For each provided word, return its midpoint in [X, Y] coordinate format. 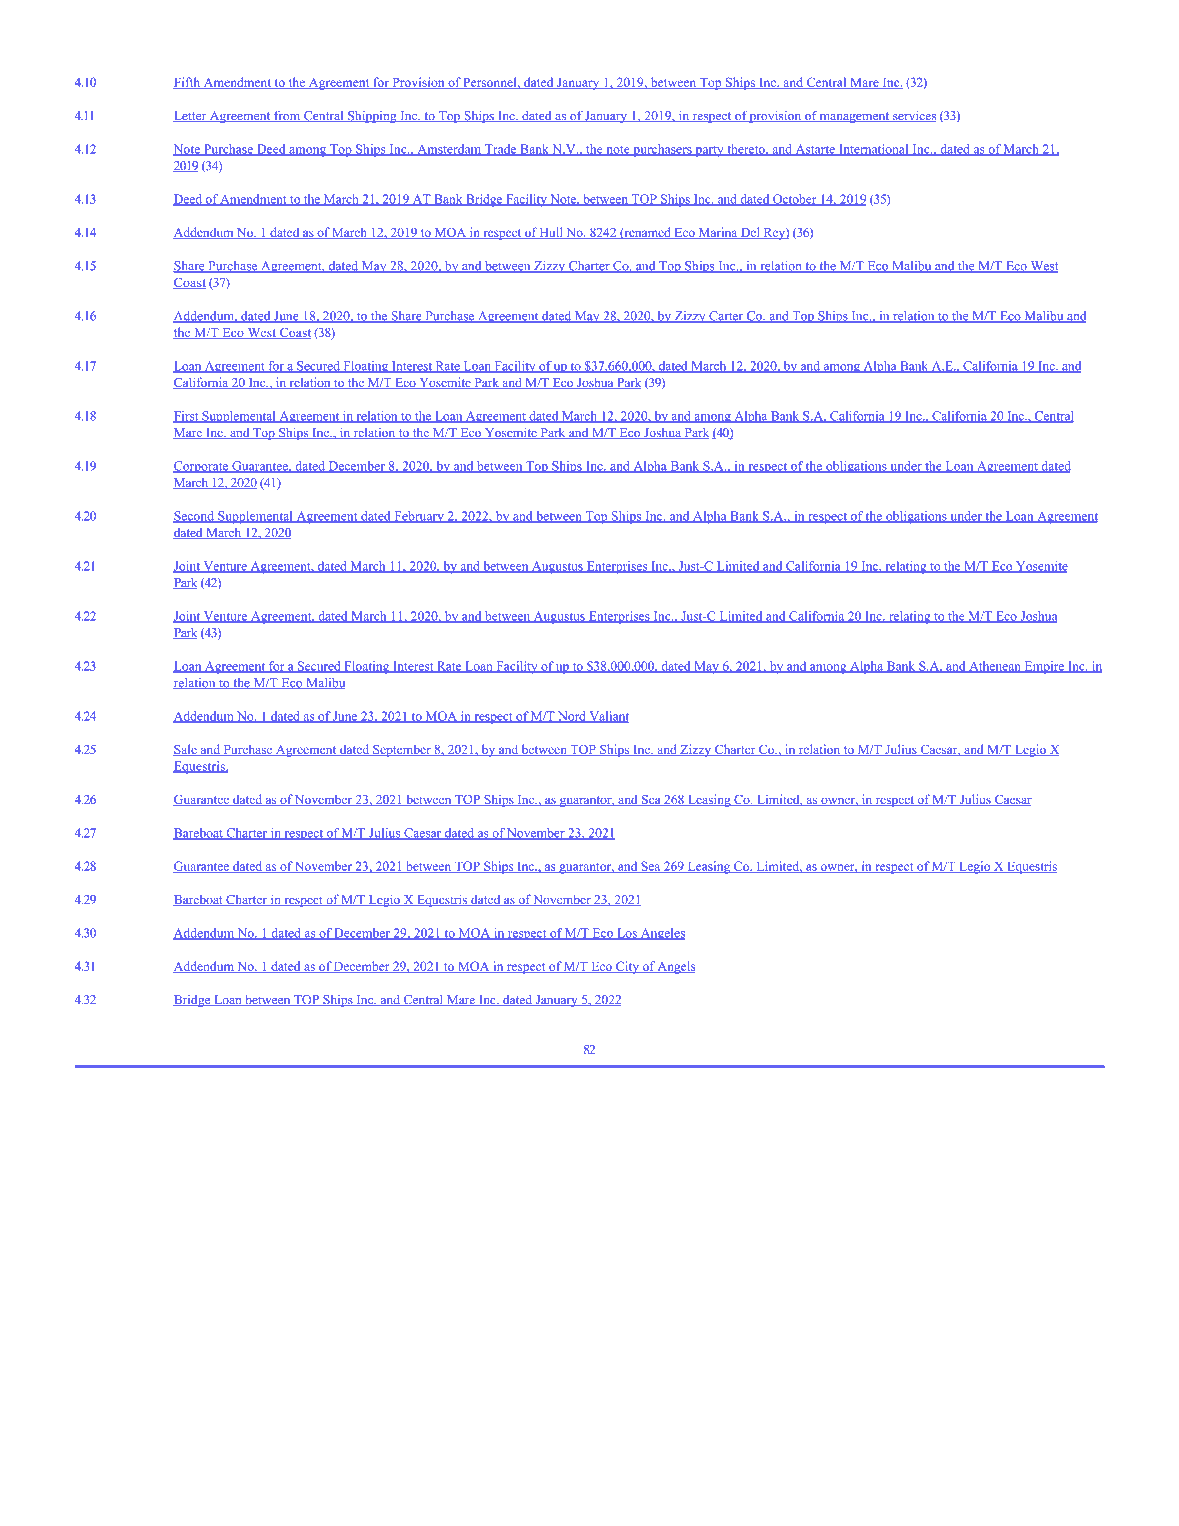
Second [194, 517]
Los [627, 934]
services [913, 116]
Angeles [661, 934]
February [419, 517]
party [709, 151]
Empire [1044, 667]
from [287, 116]
